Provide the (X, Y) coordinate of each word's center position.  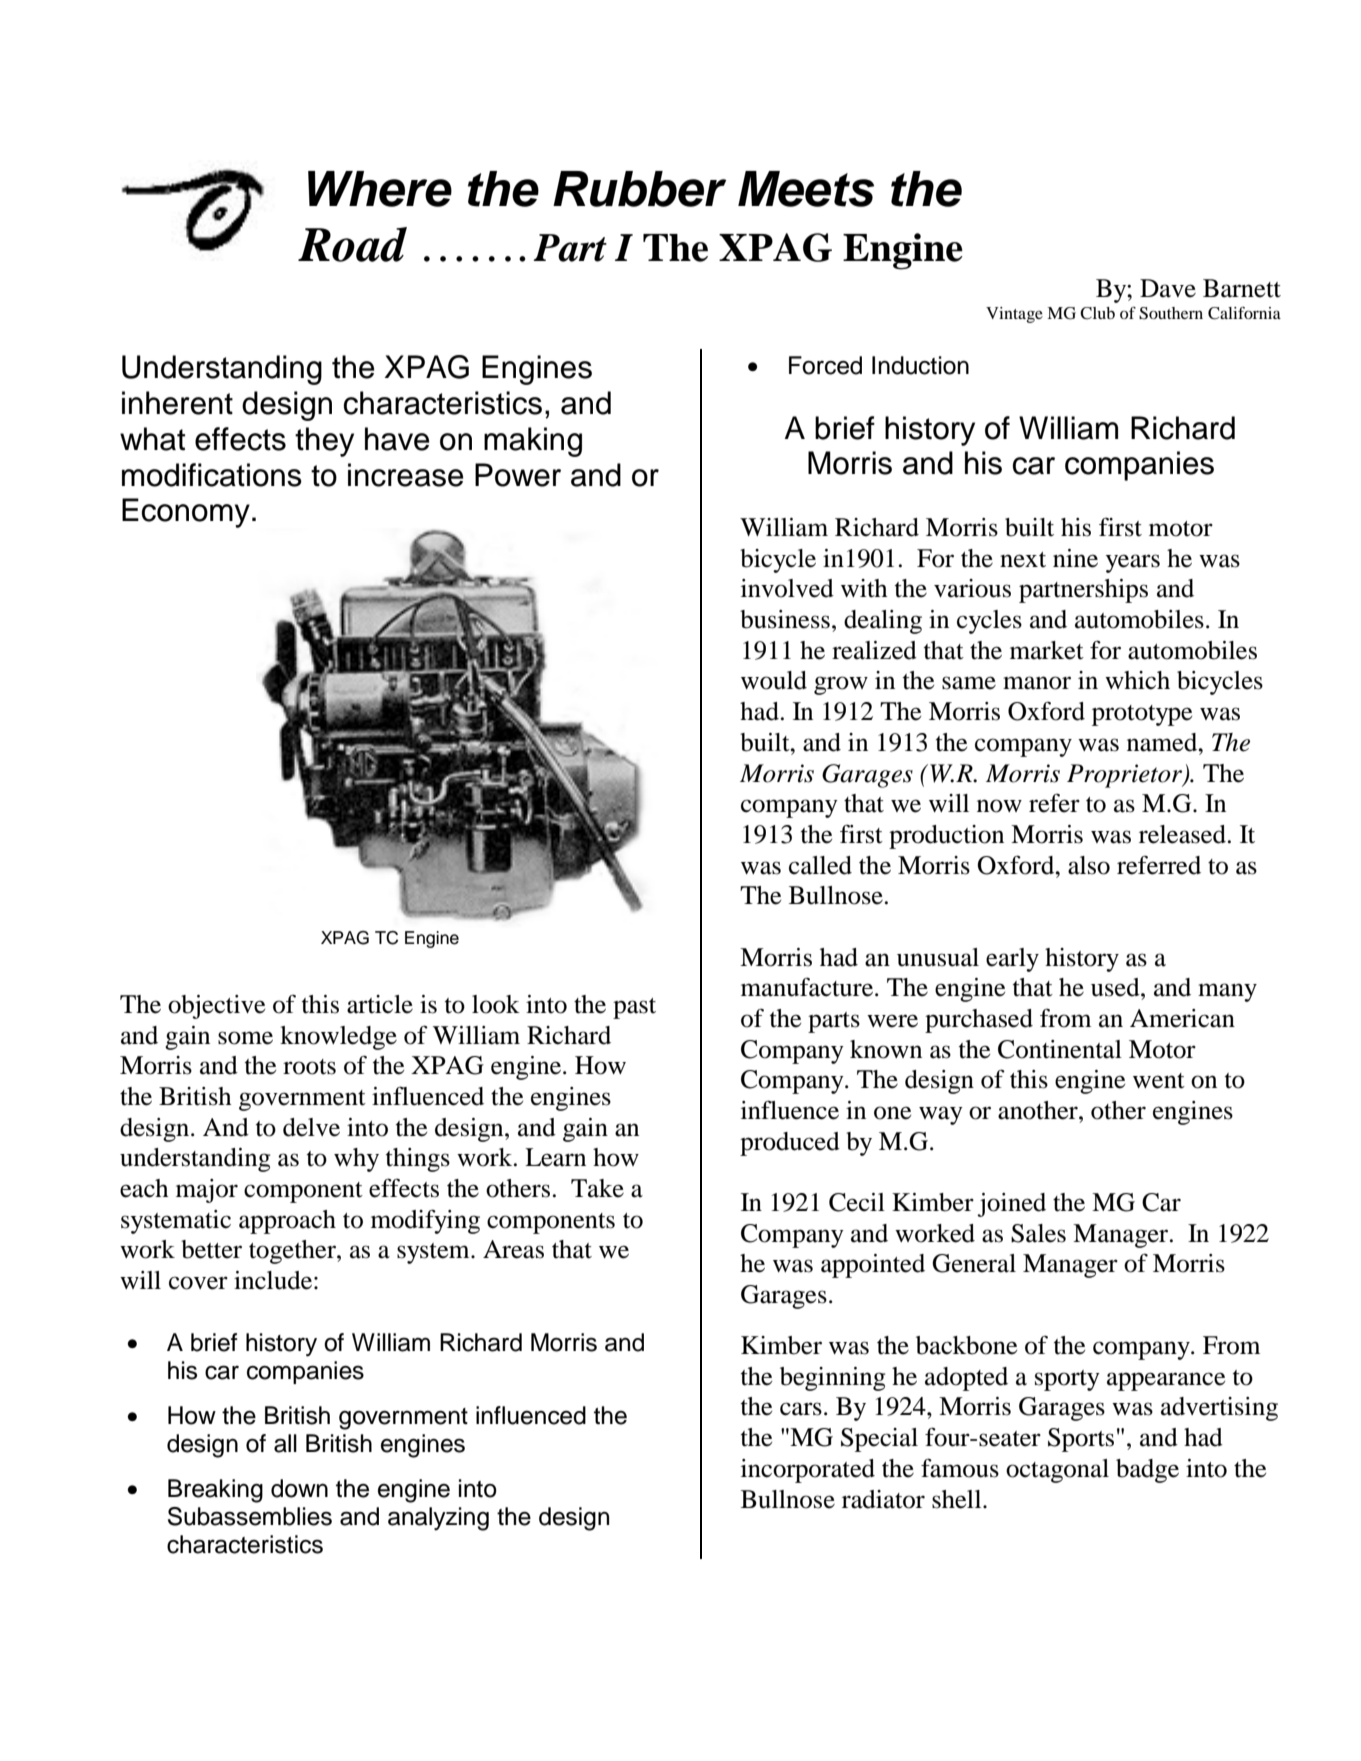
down (299, 1488)
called (820, 865)
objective (216, 1007)
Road (352, 244)
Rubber (639, 189)
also (1089, 865)
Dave (1168, 288)
